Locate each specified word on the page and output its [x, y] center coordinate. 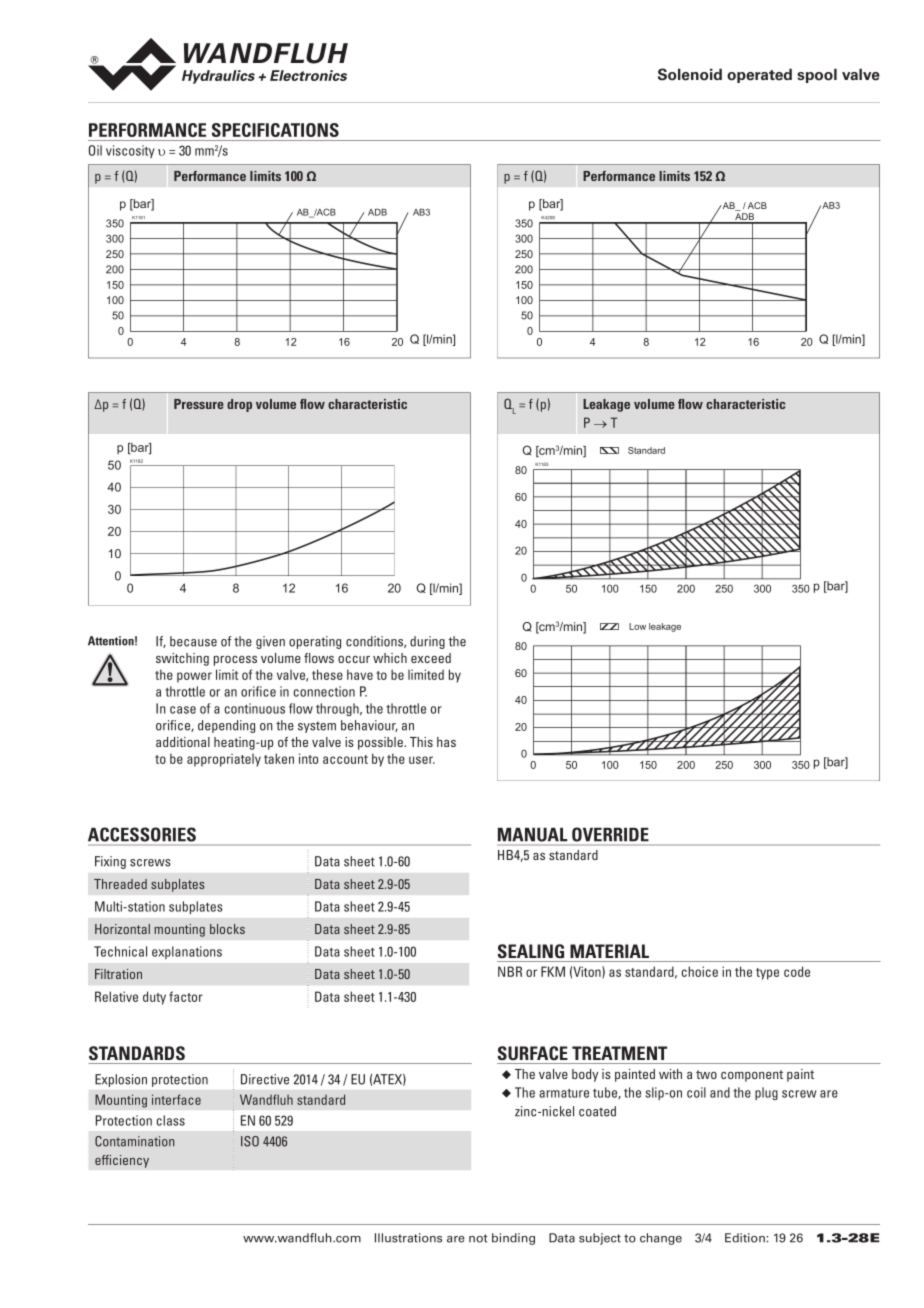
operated [759, 75]
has [446, 742]
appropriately [224, 760]
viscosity [130, 151]
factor [186, 996]
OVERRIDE [610, 834]
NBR [510, 971]
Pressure [199, 404]
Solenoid [690, 74]
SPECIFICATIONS [275, 130]
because [193, 641]
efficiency [122, 1161]
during [427, 642]
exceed [431, 658]
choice [700, 971]
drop [239, 405]
